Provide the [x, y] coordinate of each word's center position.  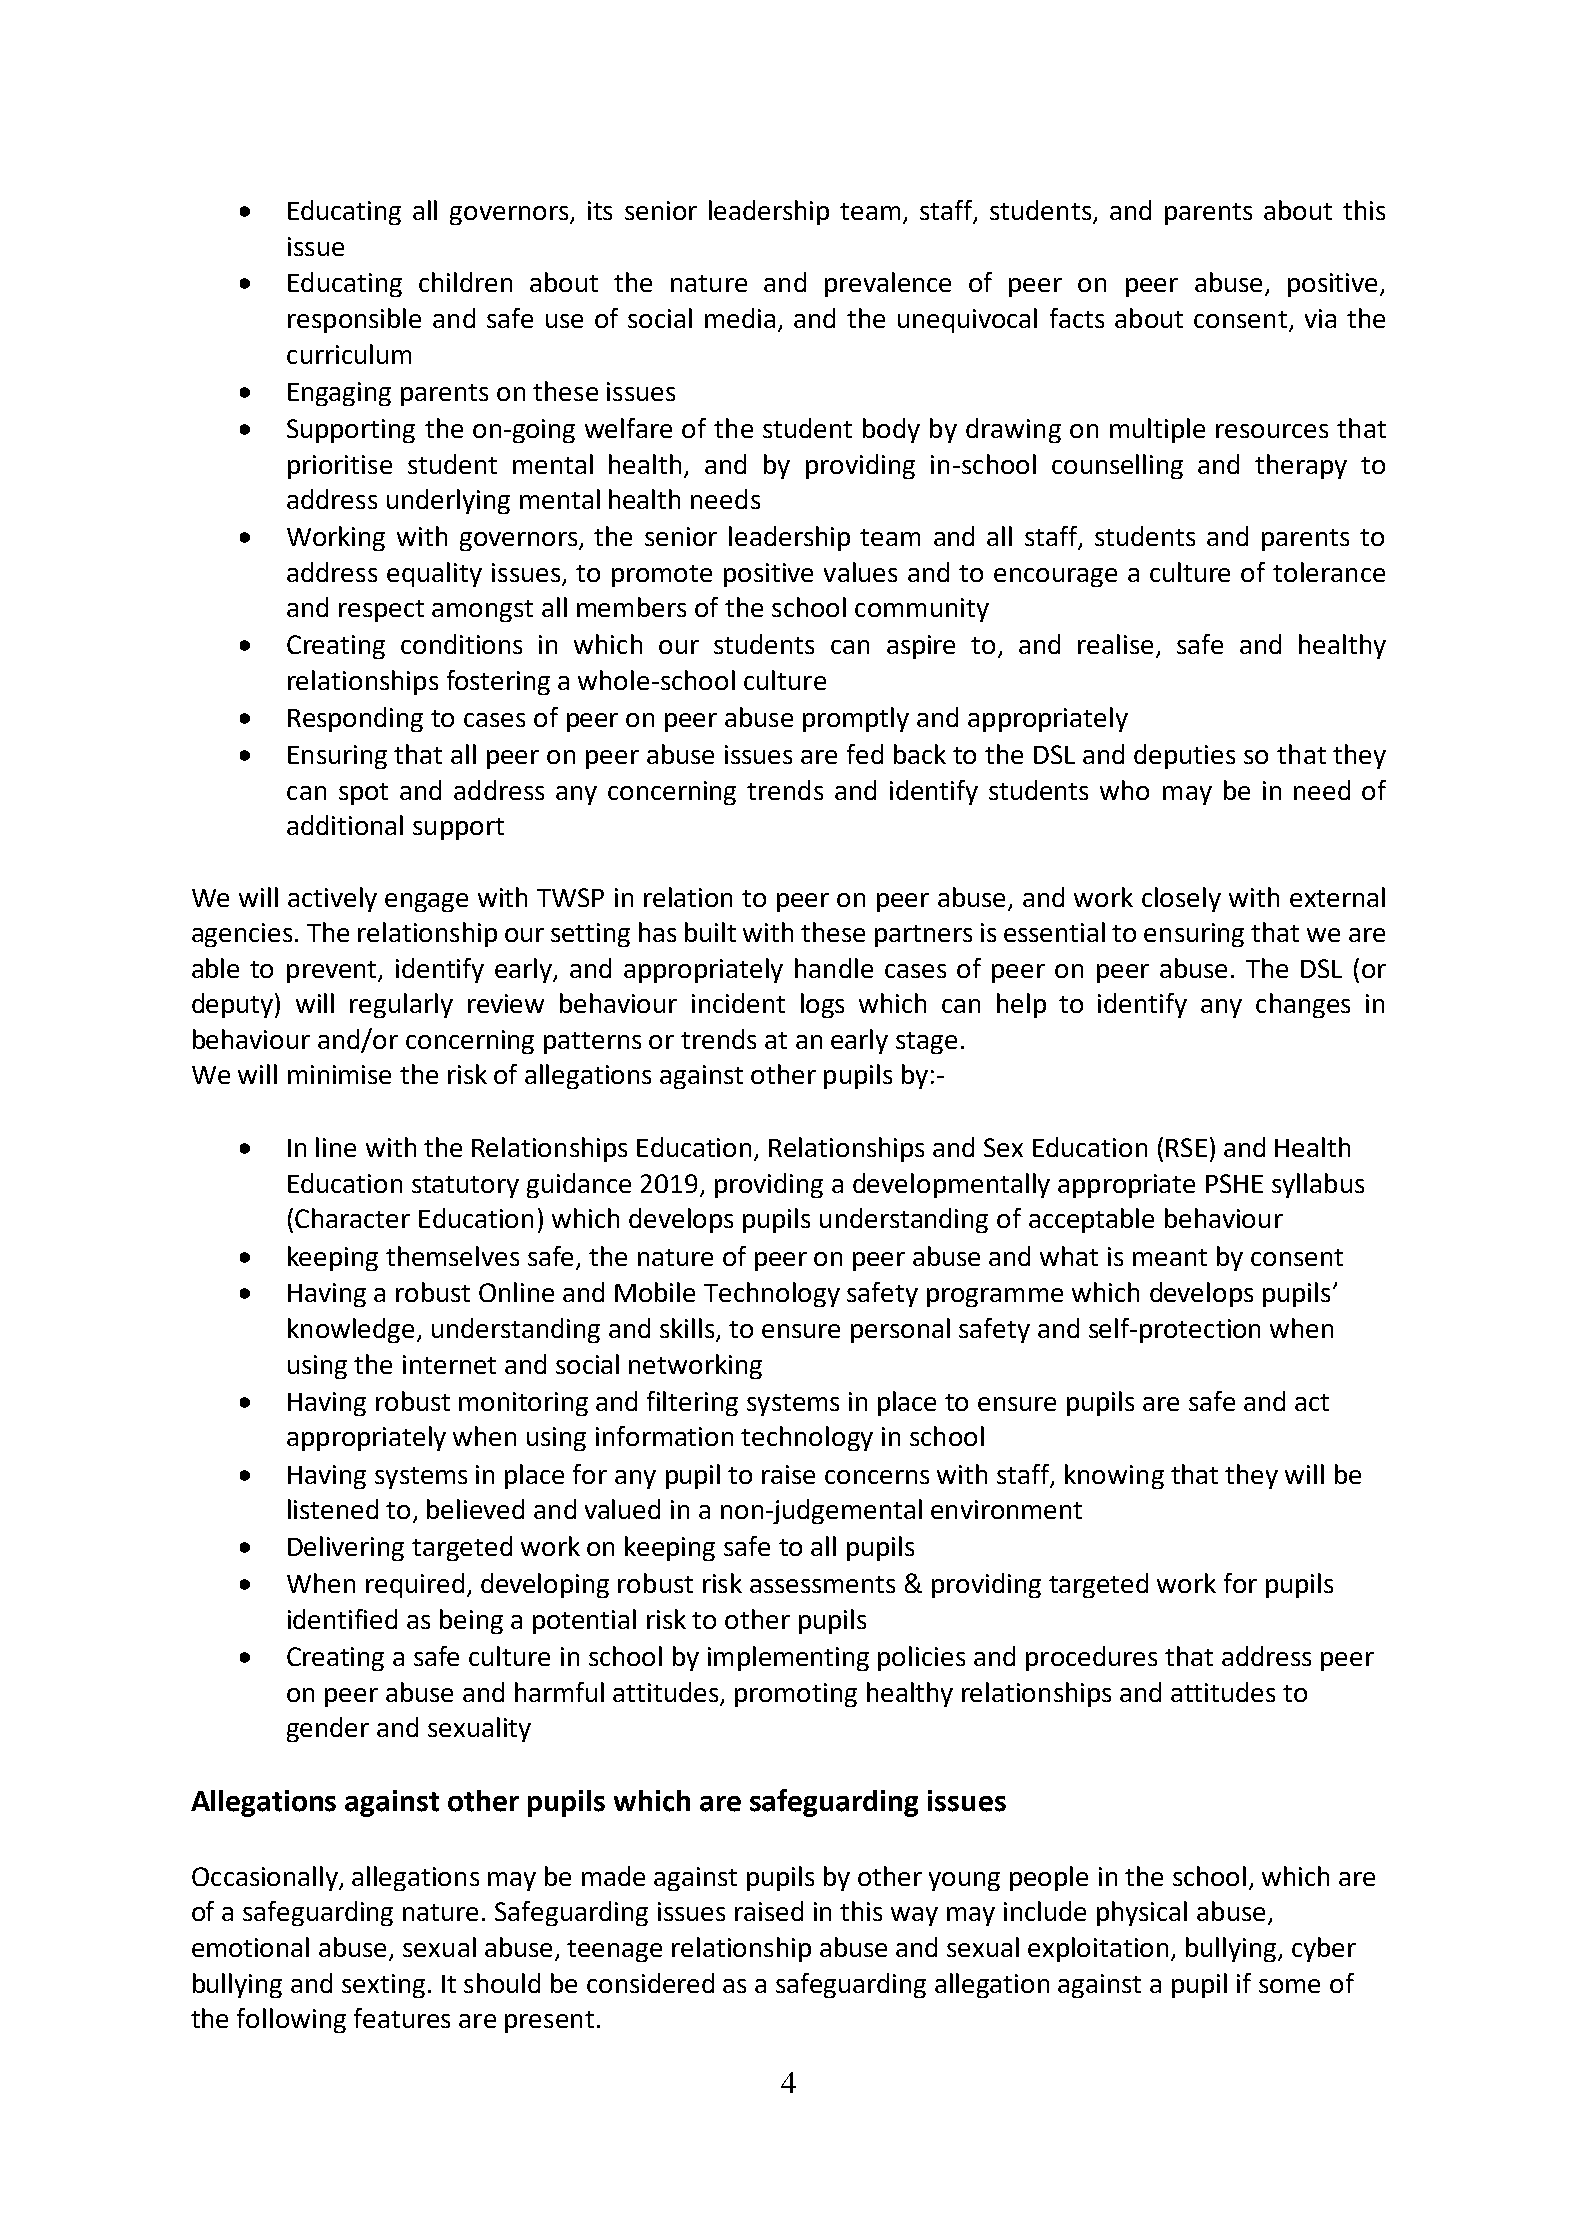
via [1320, 318]
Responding [355, 719]
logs [822, 1005]
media [740, 318]
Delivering [346, 1548]
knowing [1114, 1476]
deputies [1184, 756]
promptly [856, 719]
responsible [354, 320]
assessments [822, 1584]
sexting [383, 1986]
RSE [1186, 1147]
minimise [339, 1074]
